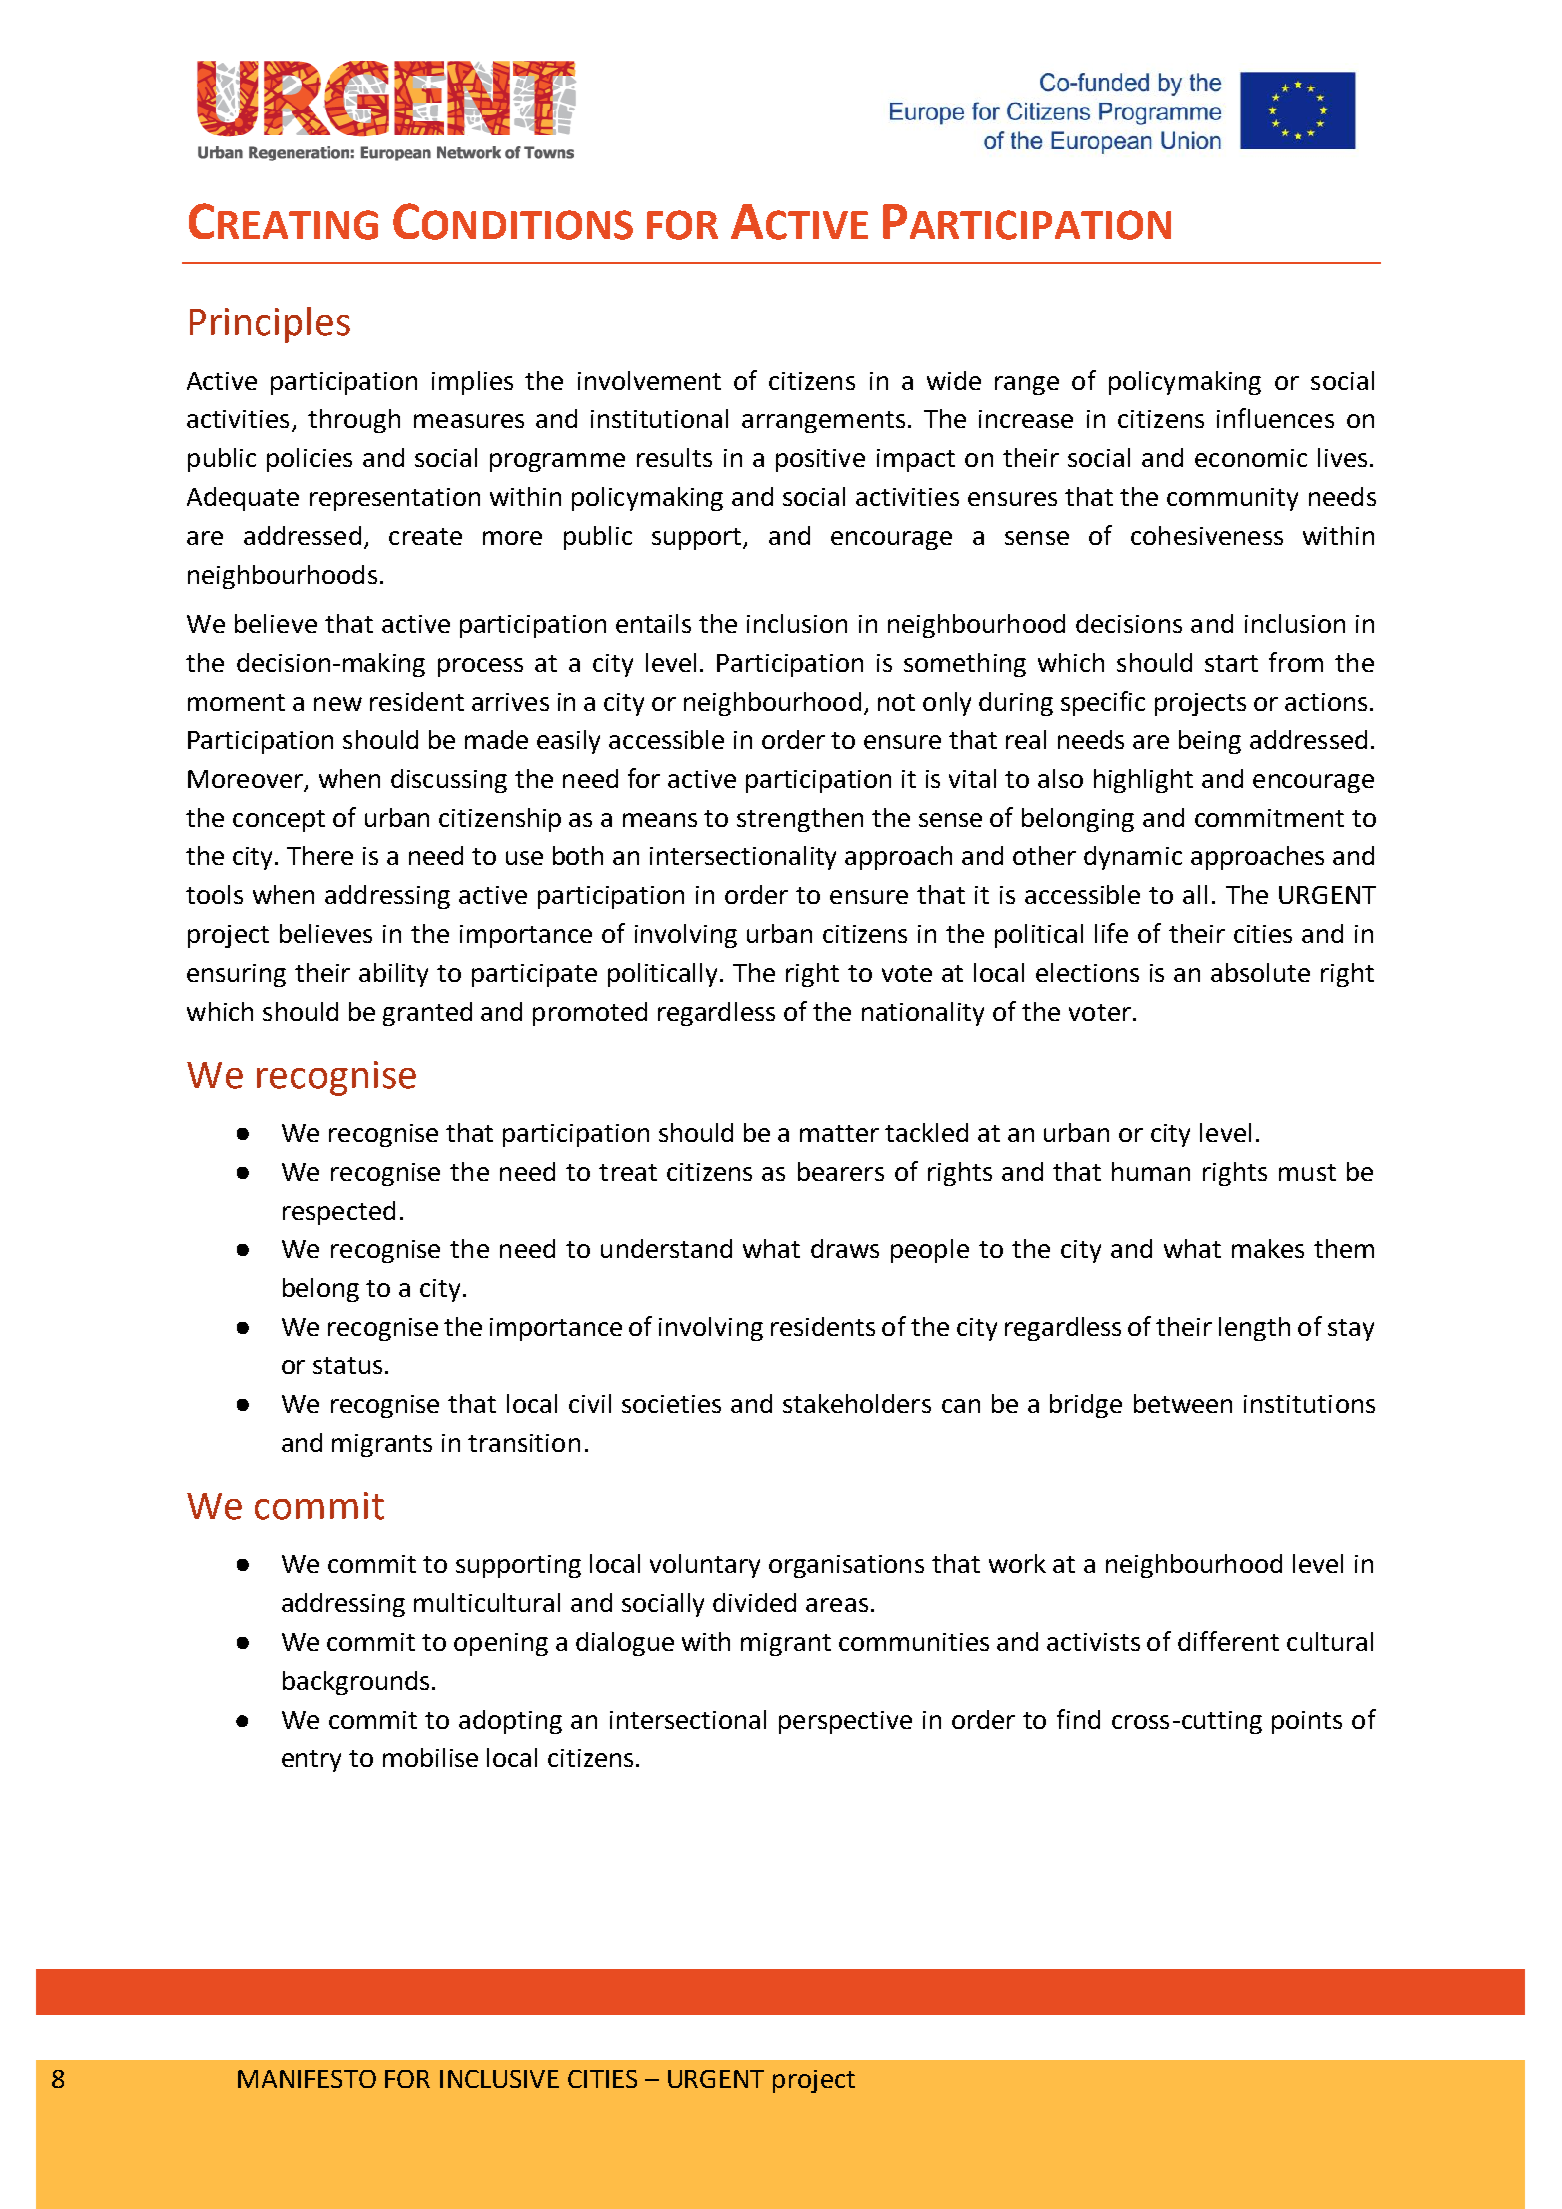  What do you see at coordinates (1151, 1171) in the document?
I see `human` at bounding box center [1151, 1171].
